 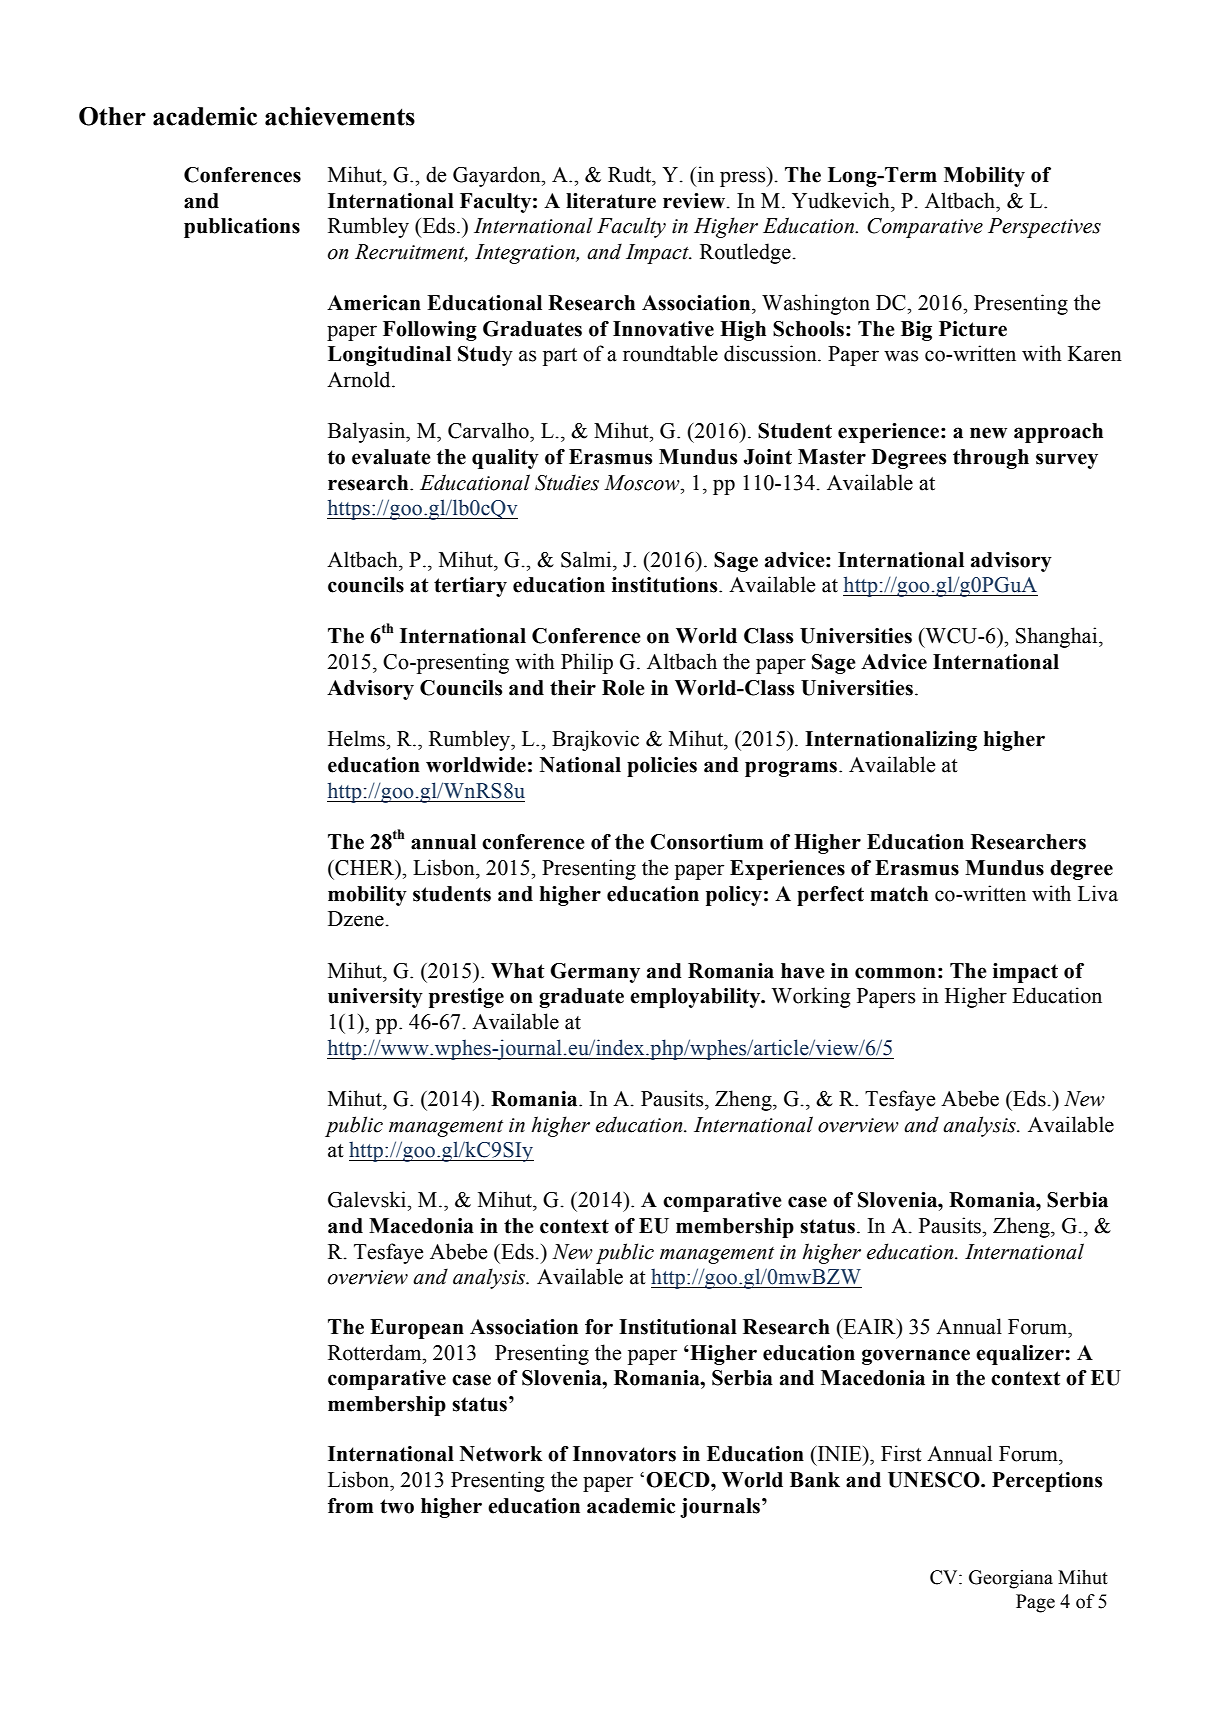 I want to click on equalizer, so click(x=1021, y=1355).
